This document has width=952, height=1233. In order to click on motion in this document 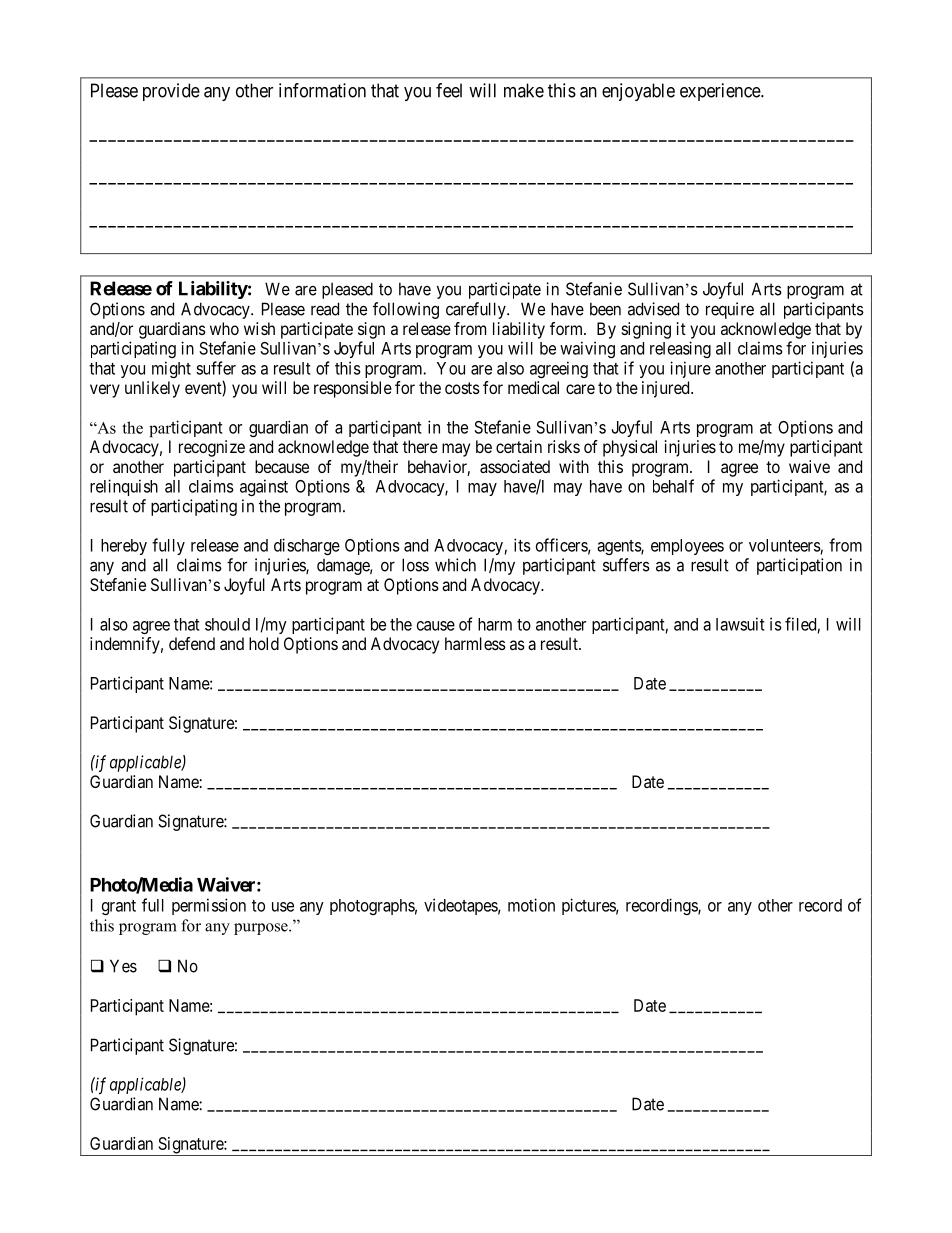, I will do `click(531, 905)`.
